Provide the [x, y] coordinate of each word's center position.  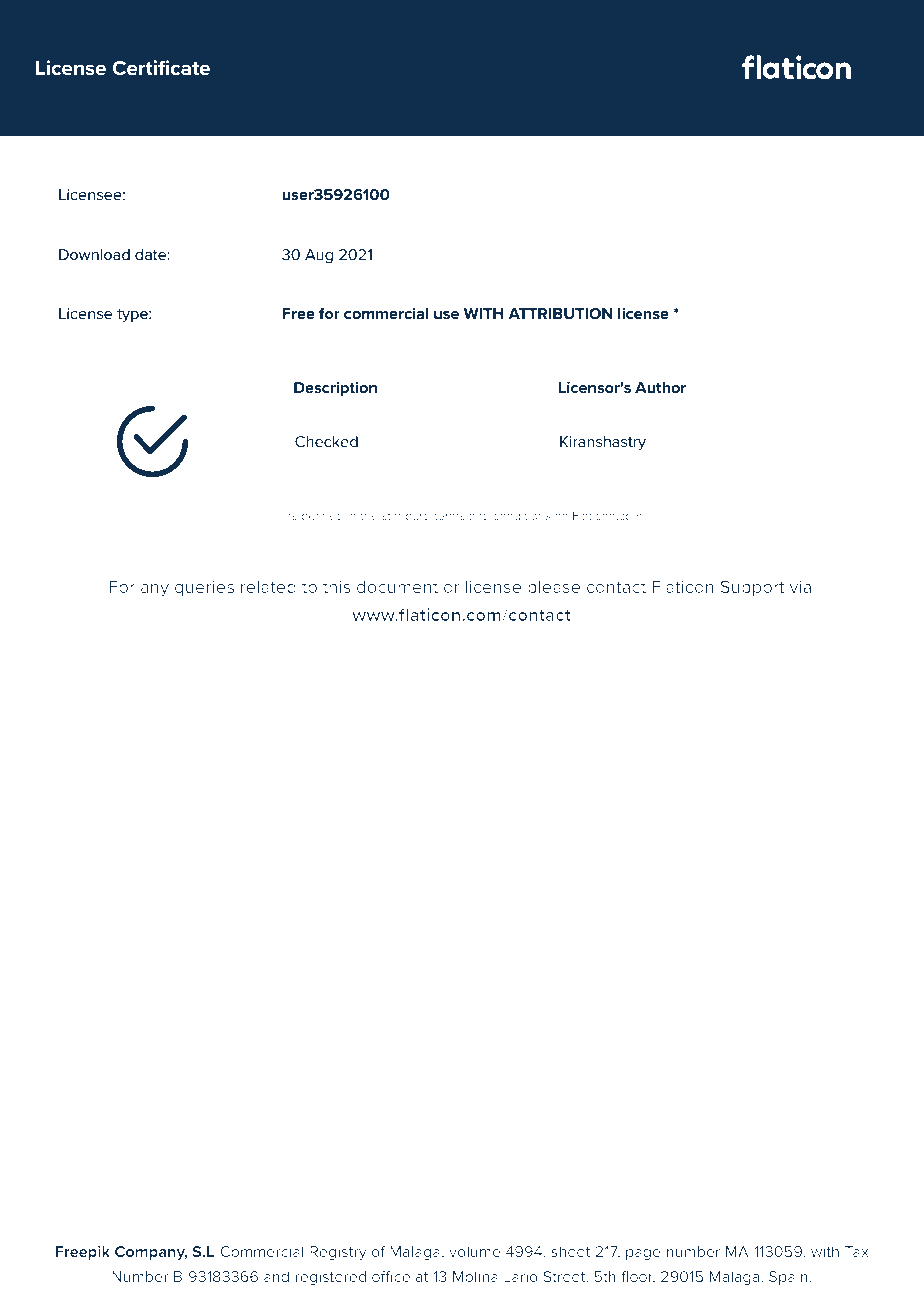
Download [94, 254]
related [268, 586]
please [554, 588]
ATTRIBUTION [560, 313]
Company [151, 1253]
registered [330, 1278]
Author [660, 387]
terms [449, 516]
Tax [856, 1251]
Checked [326, 441]
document [397, 586]
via [800, 587]
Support [752, 588]
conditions [522, 515]
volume [474, 1251]
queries [204, 589]
